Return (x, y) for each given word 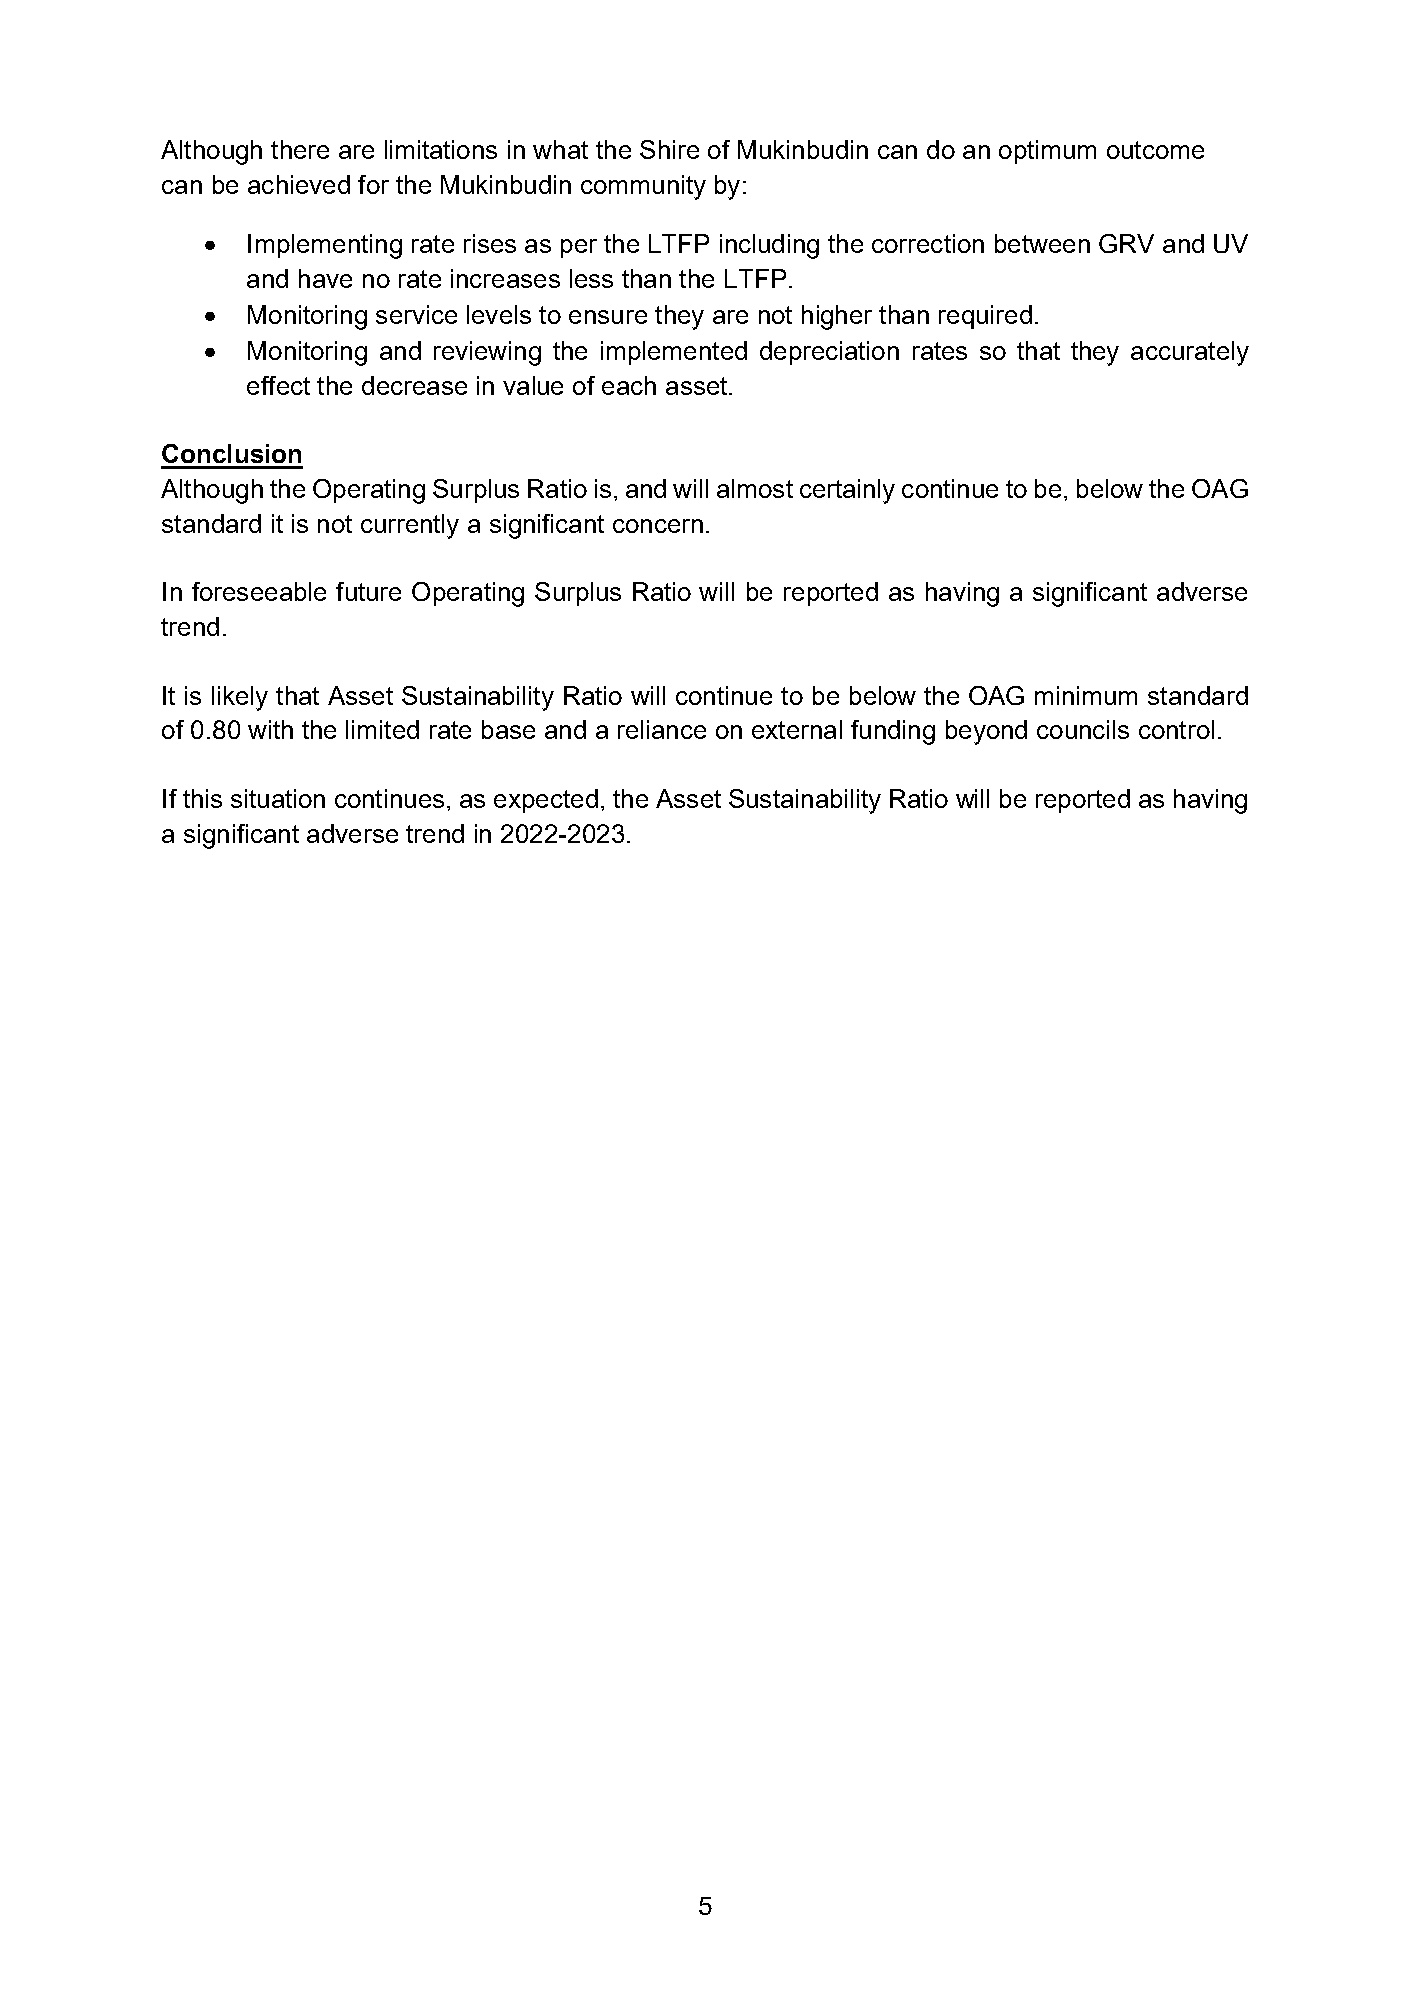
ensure (608, 317)
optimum (1047, 152)
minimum (1086, 695)
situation (278, 798)
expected (546, 801)
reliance (662, 729)
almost (755, 488)
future (368, 591)
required (985, 317)
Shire (669, 149)
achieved (299, 184)
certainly (847, 491)
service (416, 314)
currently (410, 526)
